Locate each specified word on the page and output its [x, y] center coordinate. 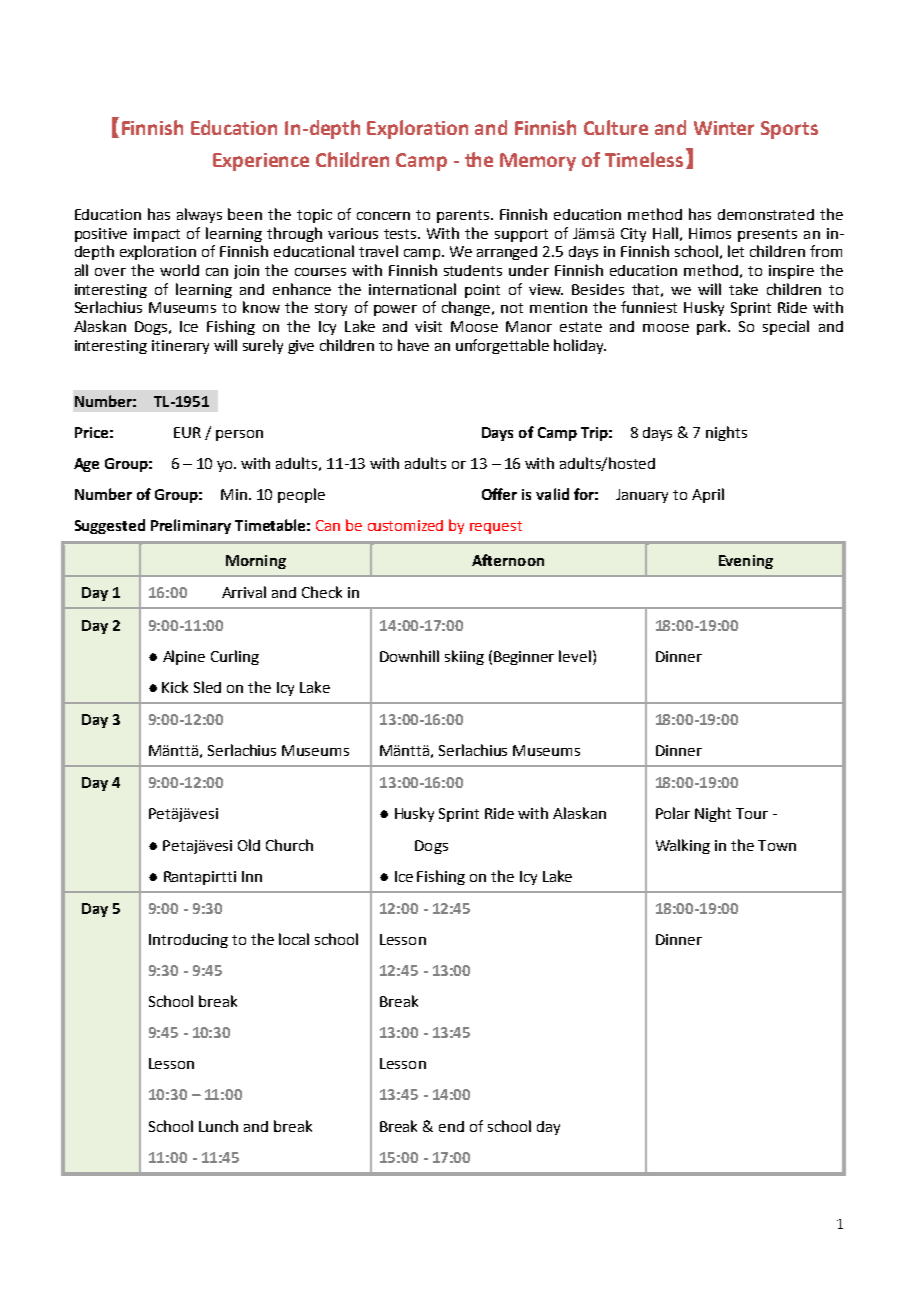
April [708, 495]
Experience [261, 162]
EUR [187, 432]
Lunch [218, 1126]
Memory [538, 162]
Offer [499, 494]
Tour [752, 813]
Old [249, 845]
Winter [724, 128]
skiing [464, 657]
